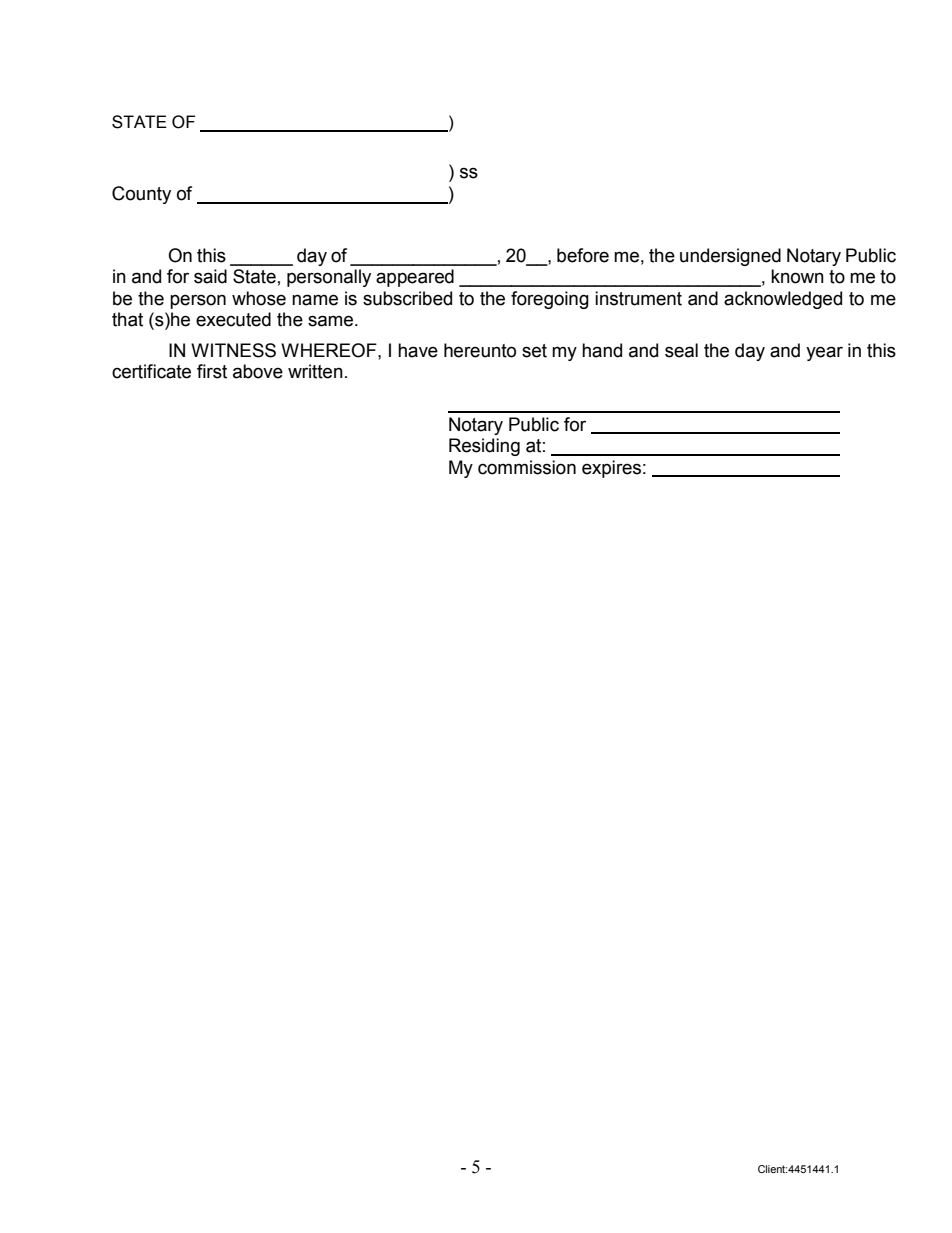  Describe the element at coordinates (583, 255) in the screenshot. I see `before` at that location.
